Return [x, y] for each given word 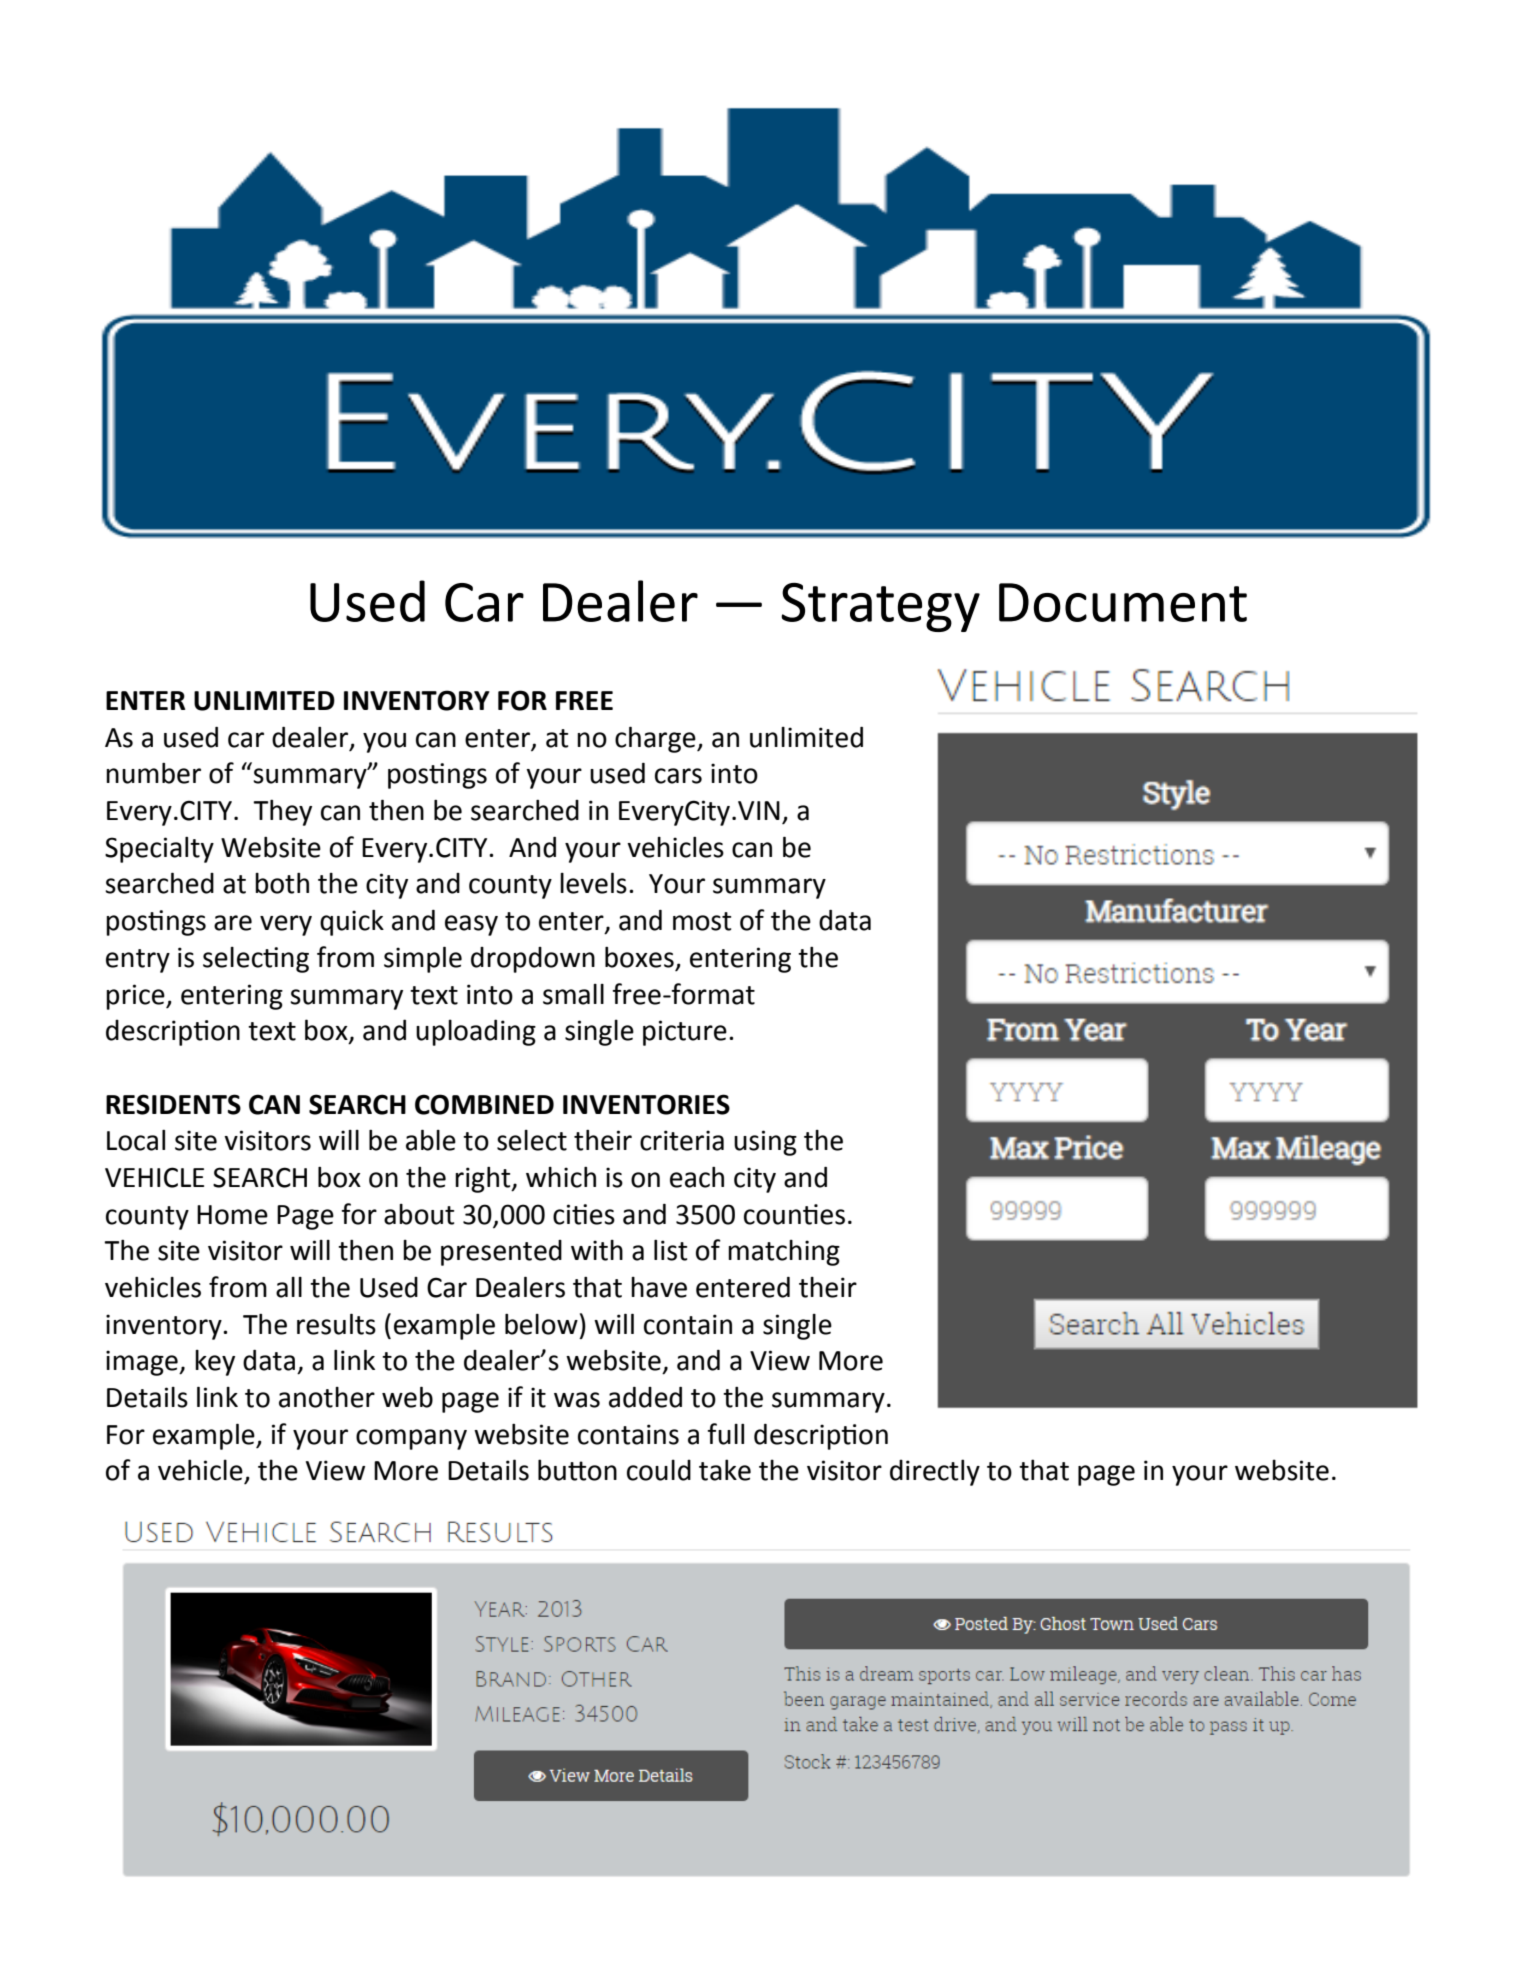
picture [685, 1033]
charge [656, 739]
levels [593, 883]
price [136, 997]
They [282, 813]
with [597, 1250]
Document [1123, 602]
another [327, 1397]
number [153, 773]
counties [794, 1214]
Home [232, 1215]
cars [678, 776]
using [765, 1143]
